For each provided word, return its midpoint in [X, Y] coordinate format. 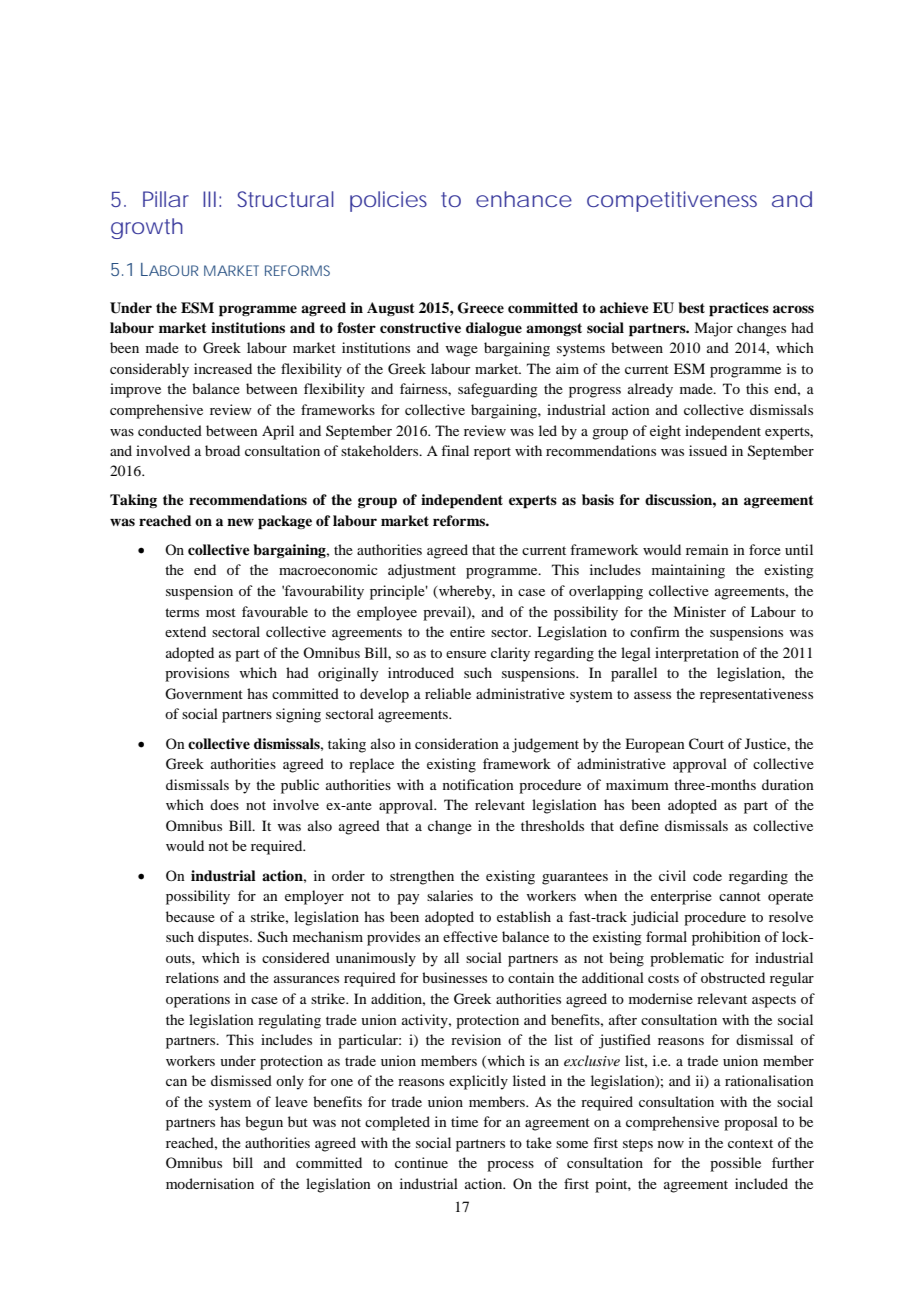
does [224, 804]
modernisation [210, 1183]
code [707, 875]
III [209, 199]
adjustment [422, 571]
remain [707, 549]
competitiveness [672, 201]
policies [388, 201]
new [240, 522]
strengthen [422, 877]
